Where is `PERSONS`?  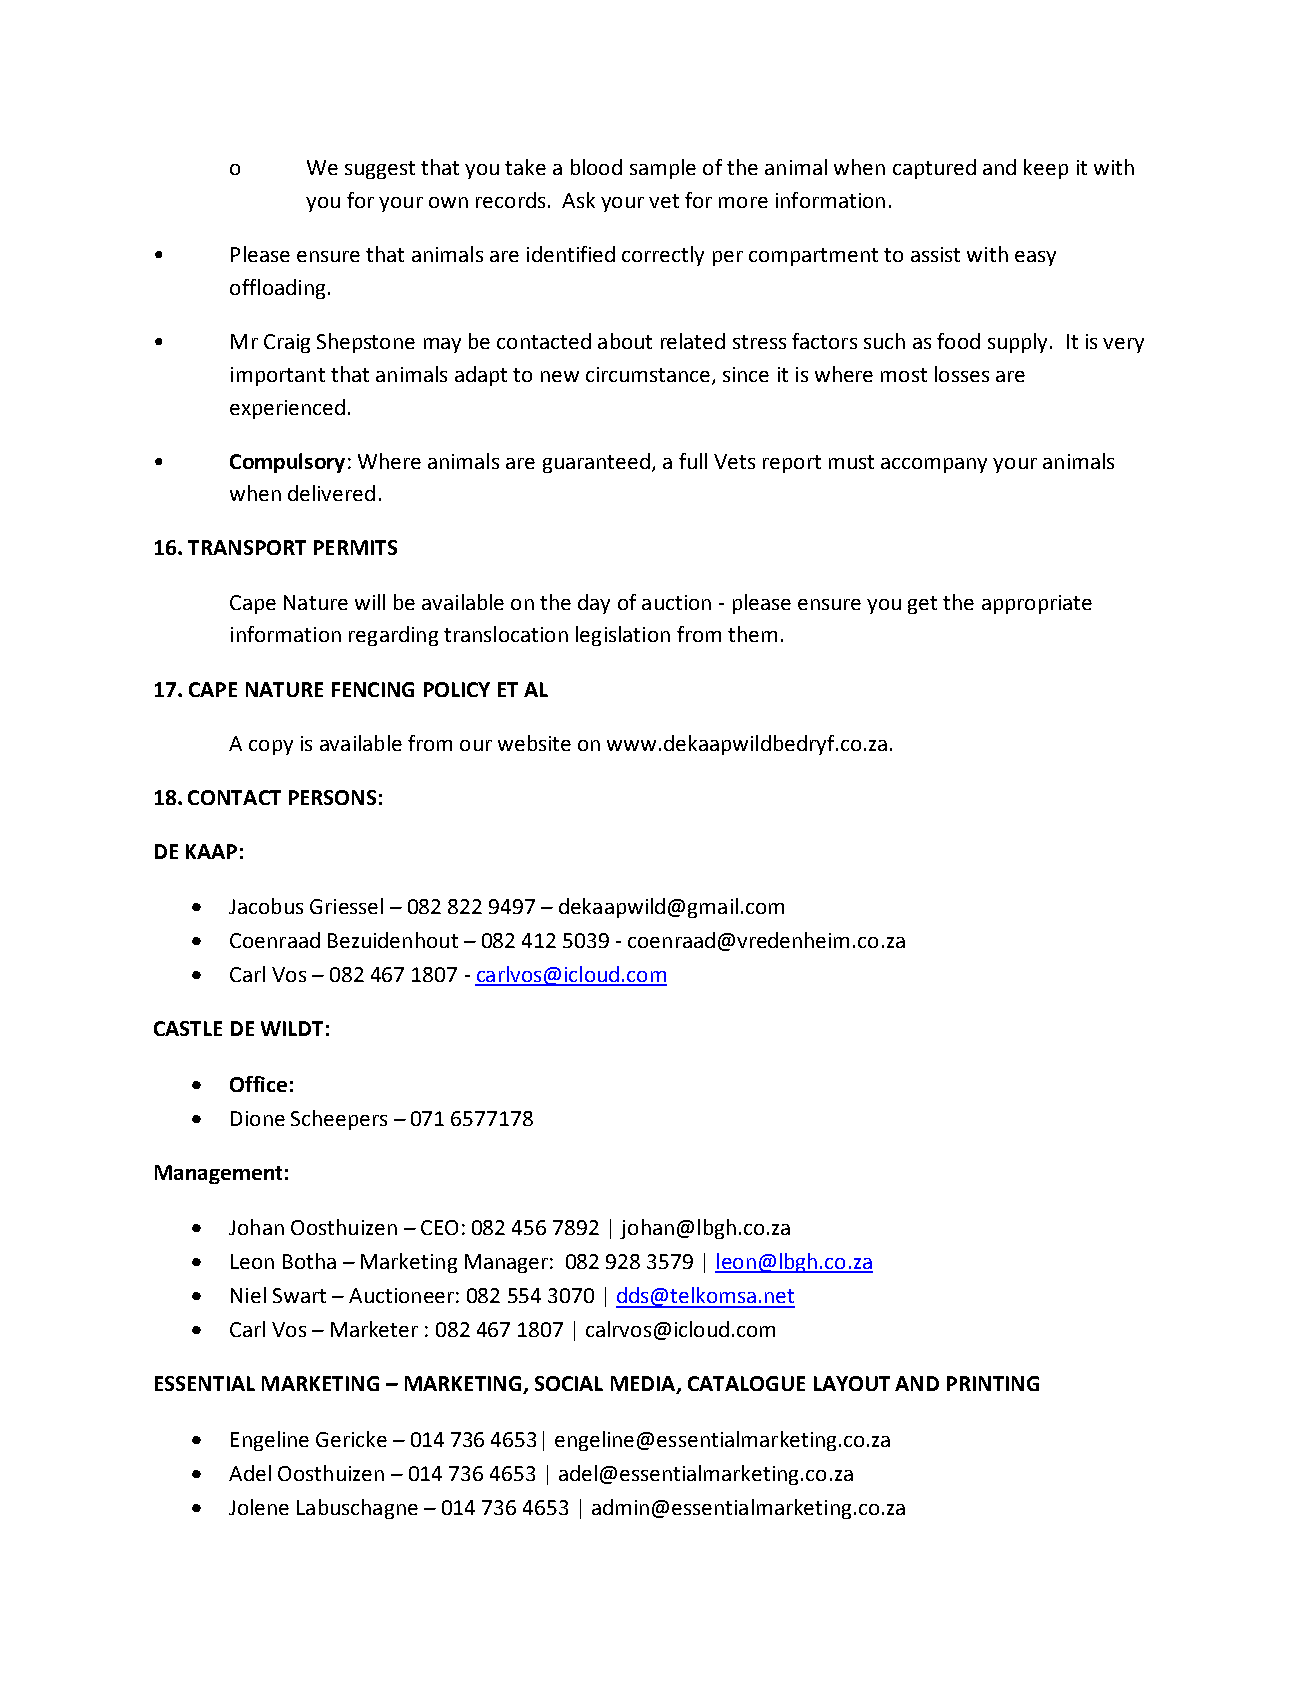
PERSONS is located at coordinates (332, 797).
